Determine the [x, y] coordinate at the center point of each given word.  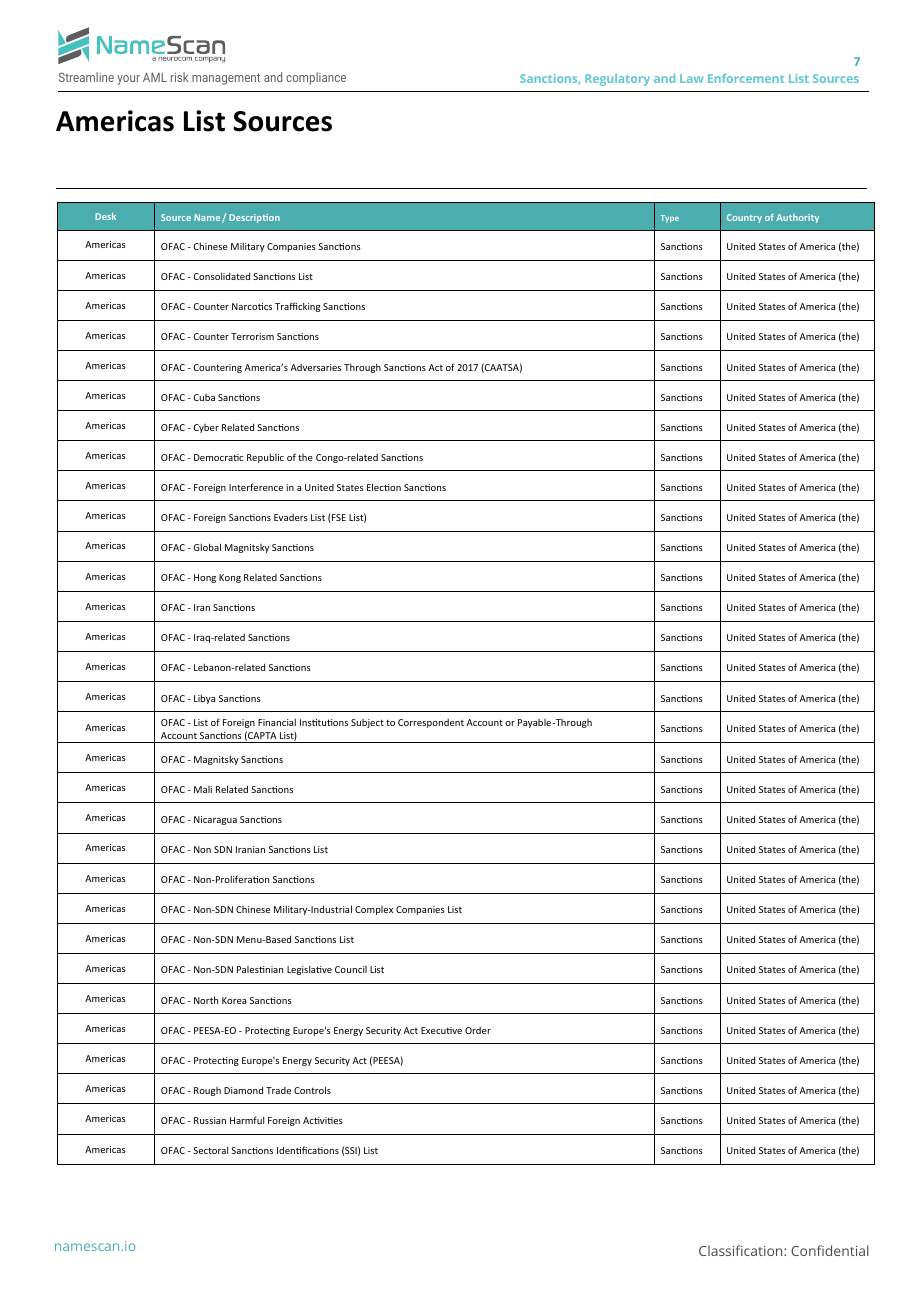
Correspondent [431, 723]
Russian [210, 1120]
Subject [367, 723]
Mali [203, 789]
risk [179, 77]
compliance [316, 78]
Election [384, 487]
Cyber [206, 428]
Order [478, 1030]
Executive [441, 1030]
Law [691, 78]
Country [744, 218]
